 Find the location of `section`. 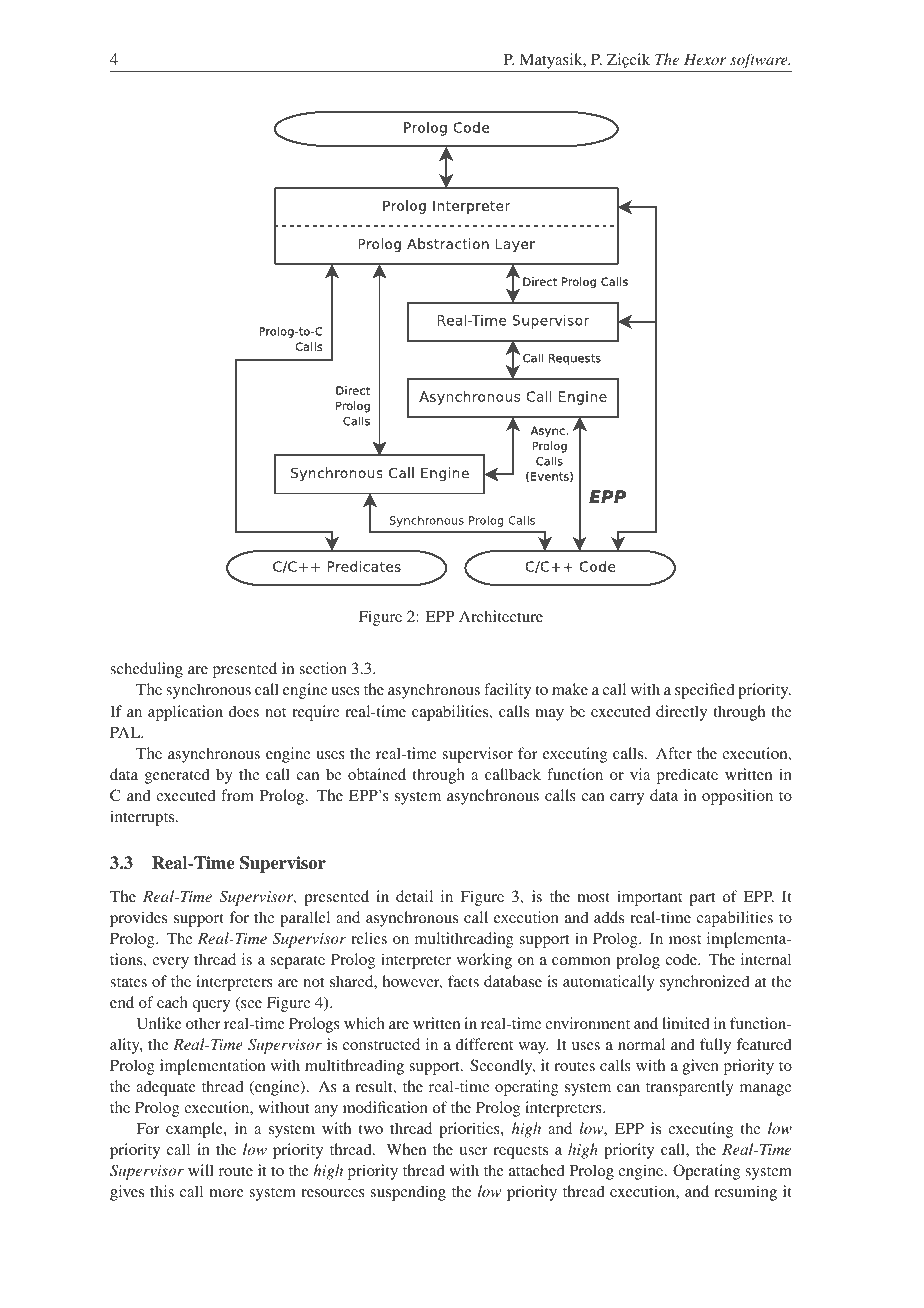

section is located at coordinates (323, 668).
